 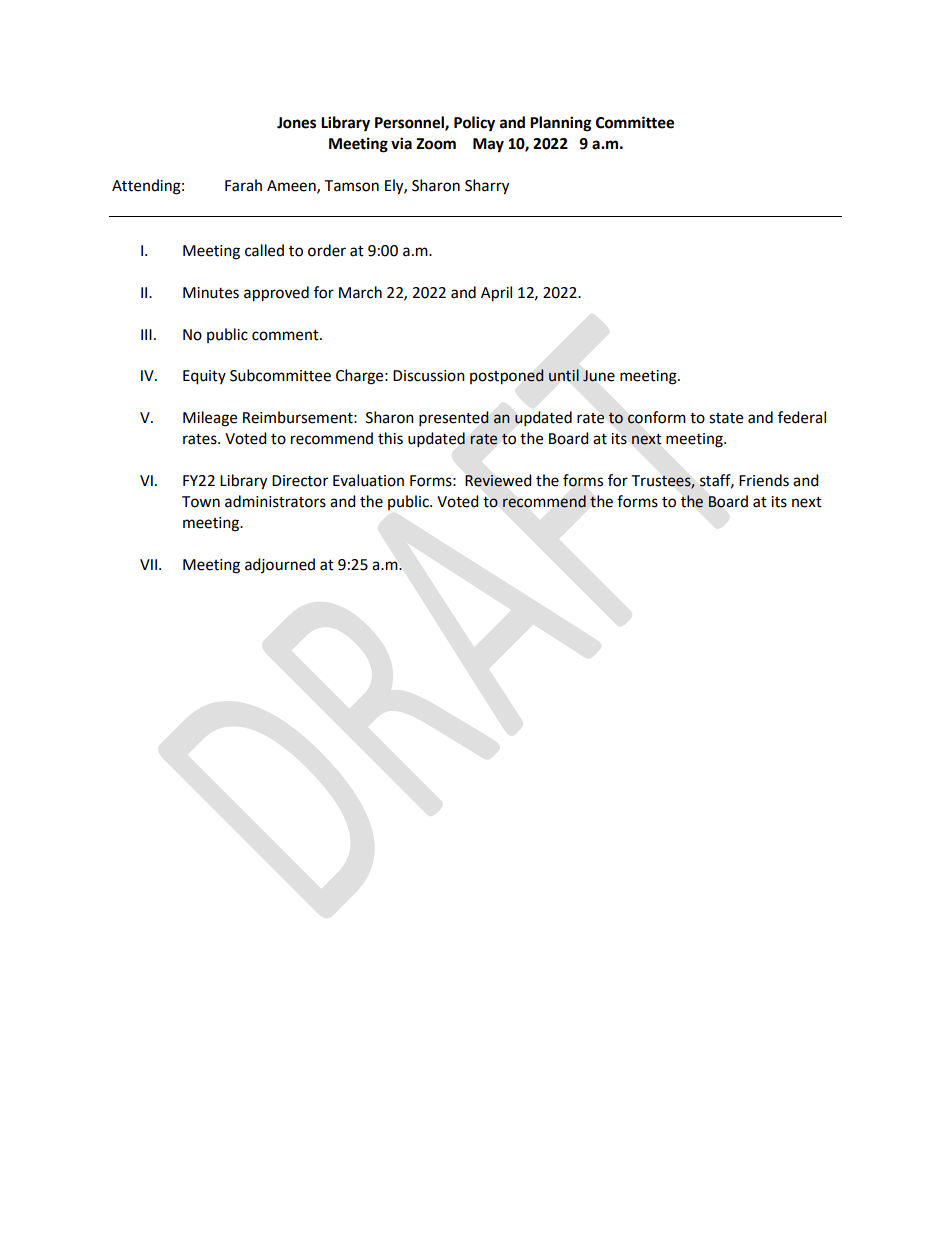 I want to click on May, so click(x=488, y=145).
